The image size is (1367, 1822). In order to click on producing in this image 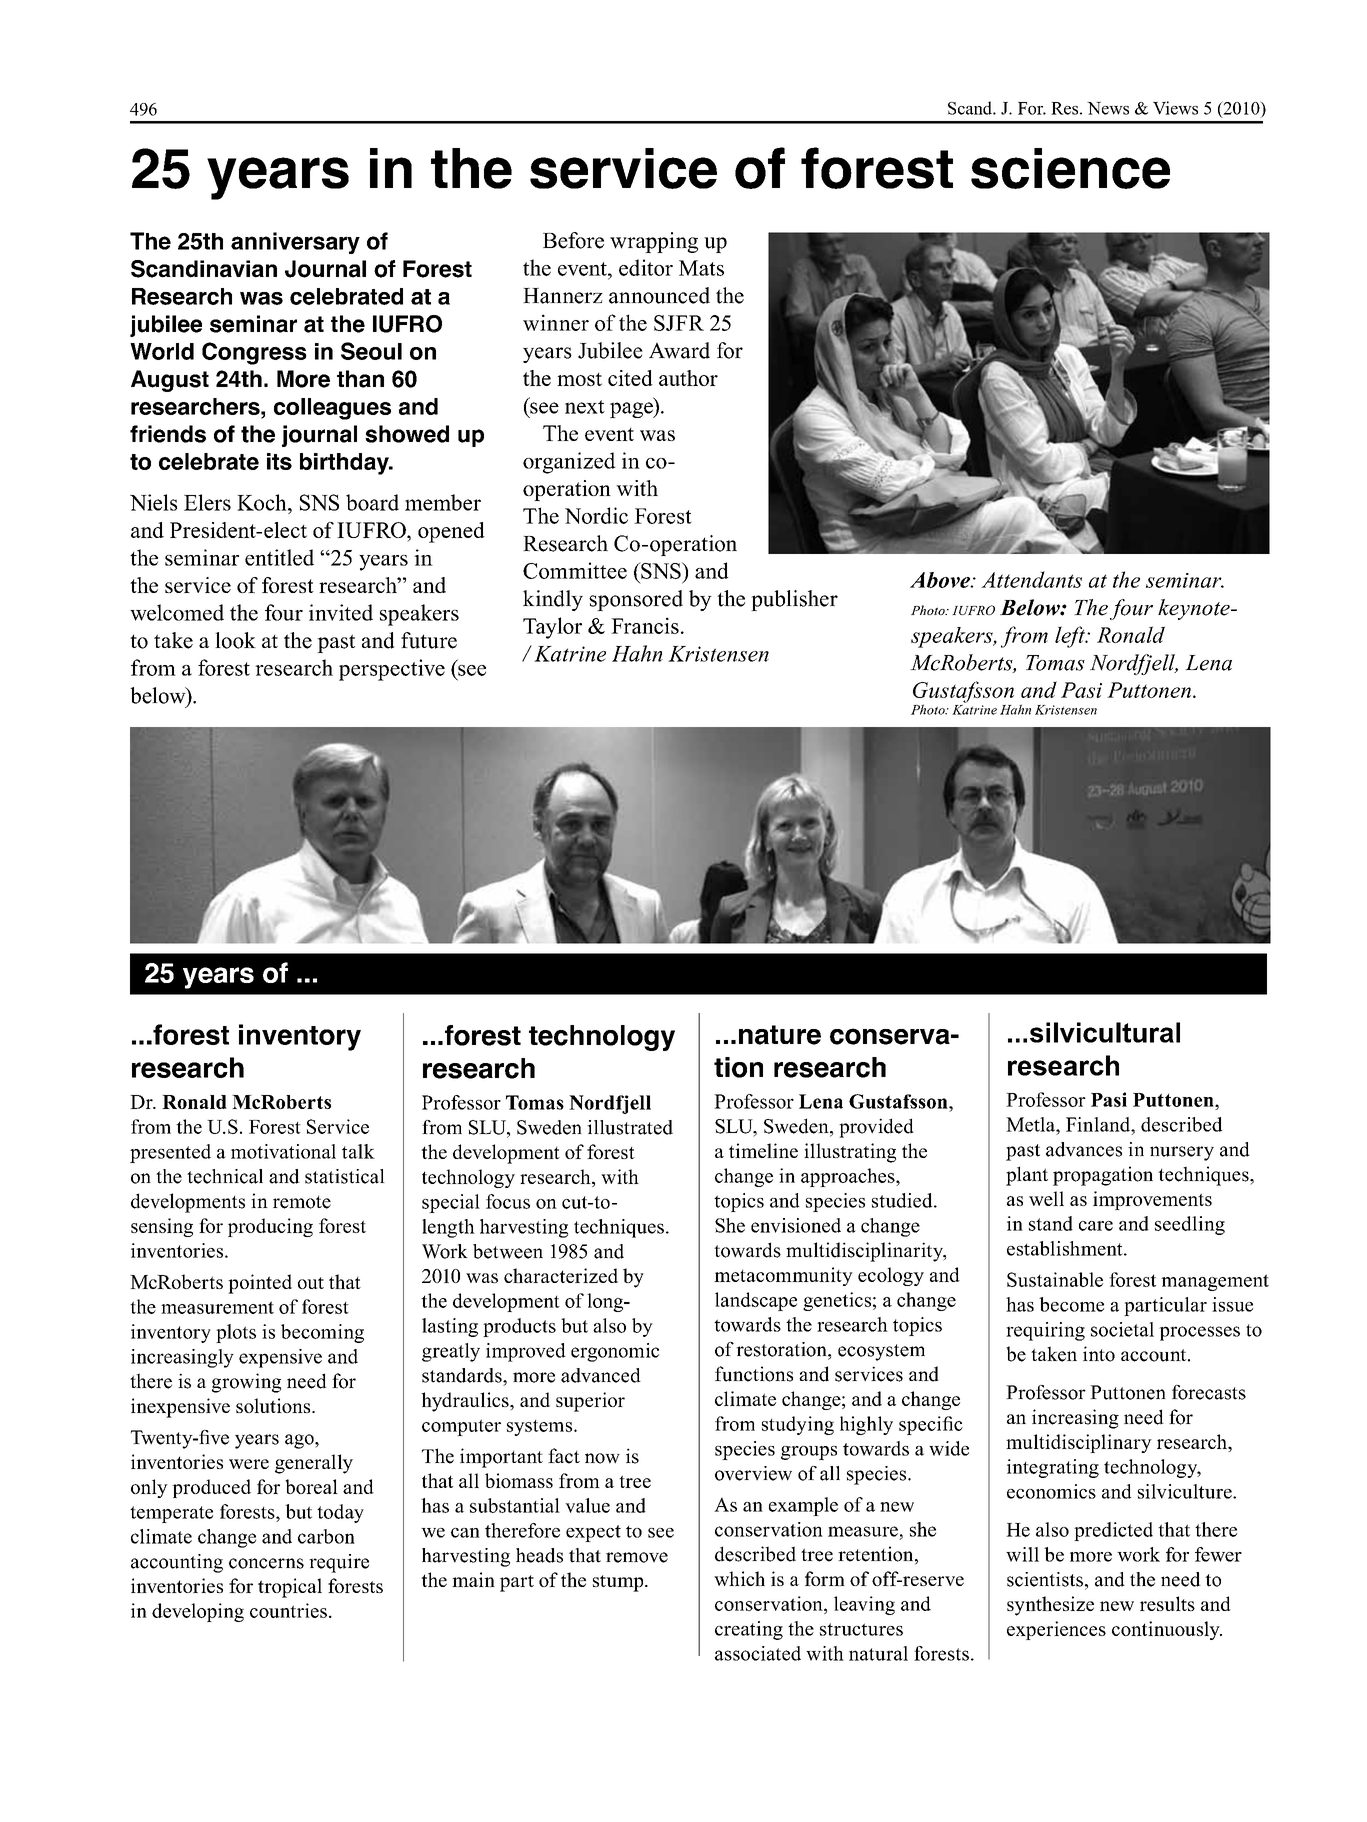, I will do `click(270, 1227)`.
